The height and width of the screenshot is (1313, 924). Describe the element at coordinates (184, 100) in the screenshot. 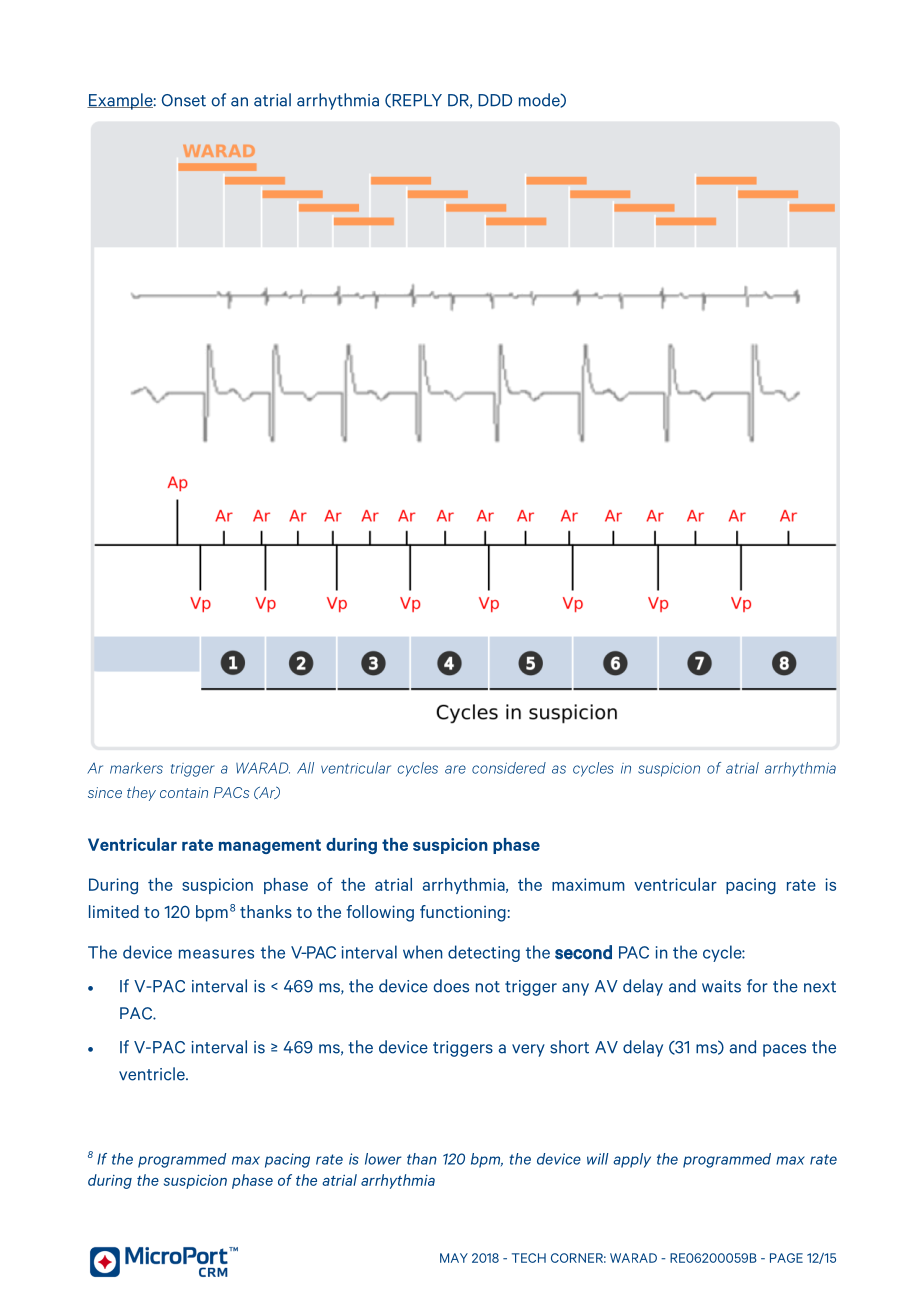

I see `Onset` at that location.
